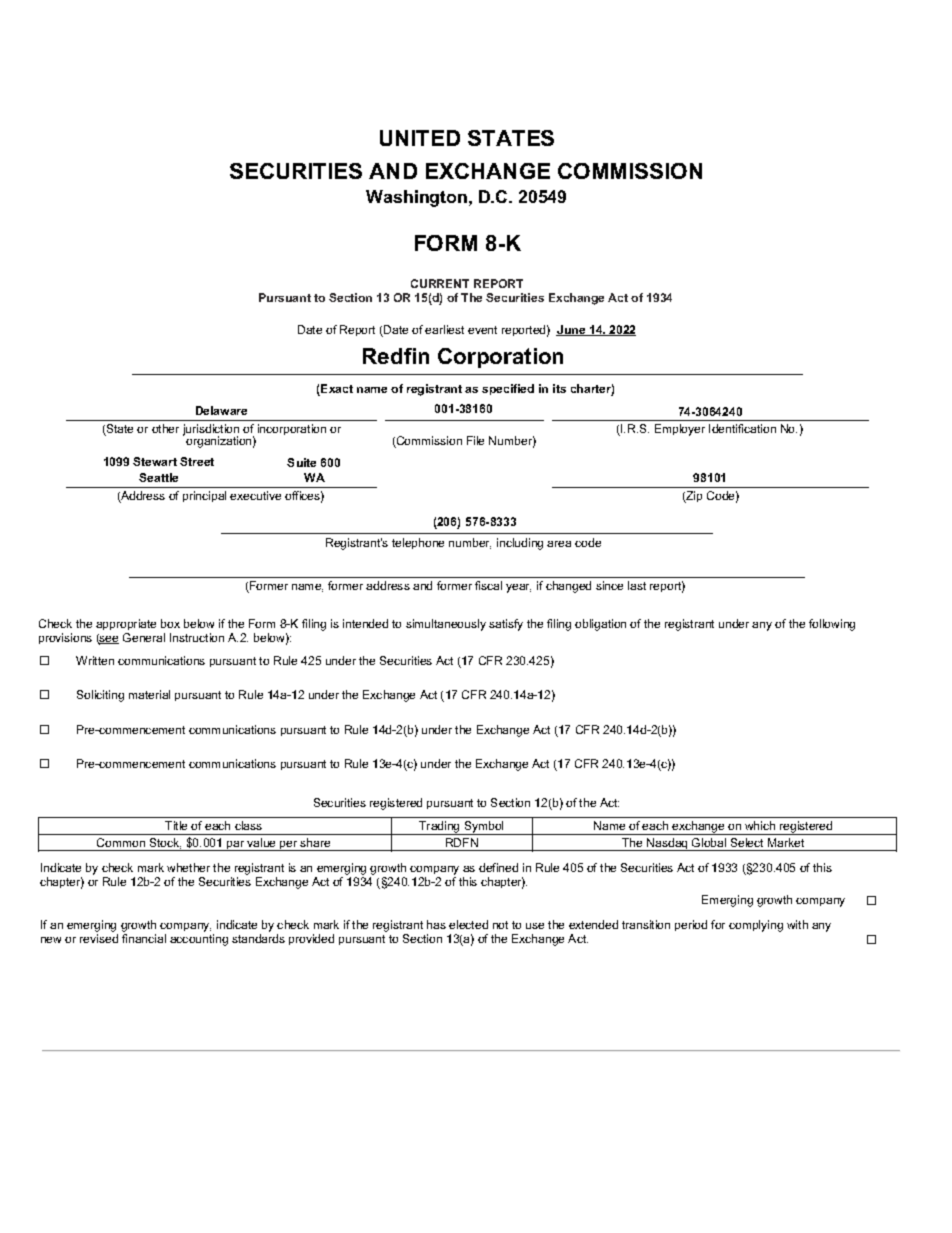 This screenshot has height=1233, width=952. Describe the element at coordinates (144, 938) in the screenshot. I see `financial` at that location.
